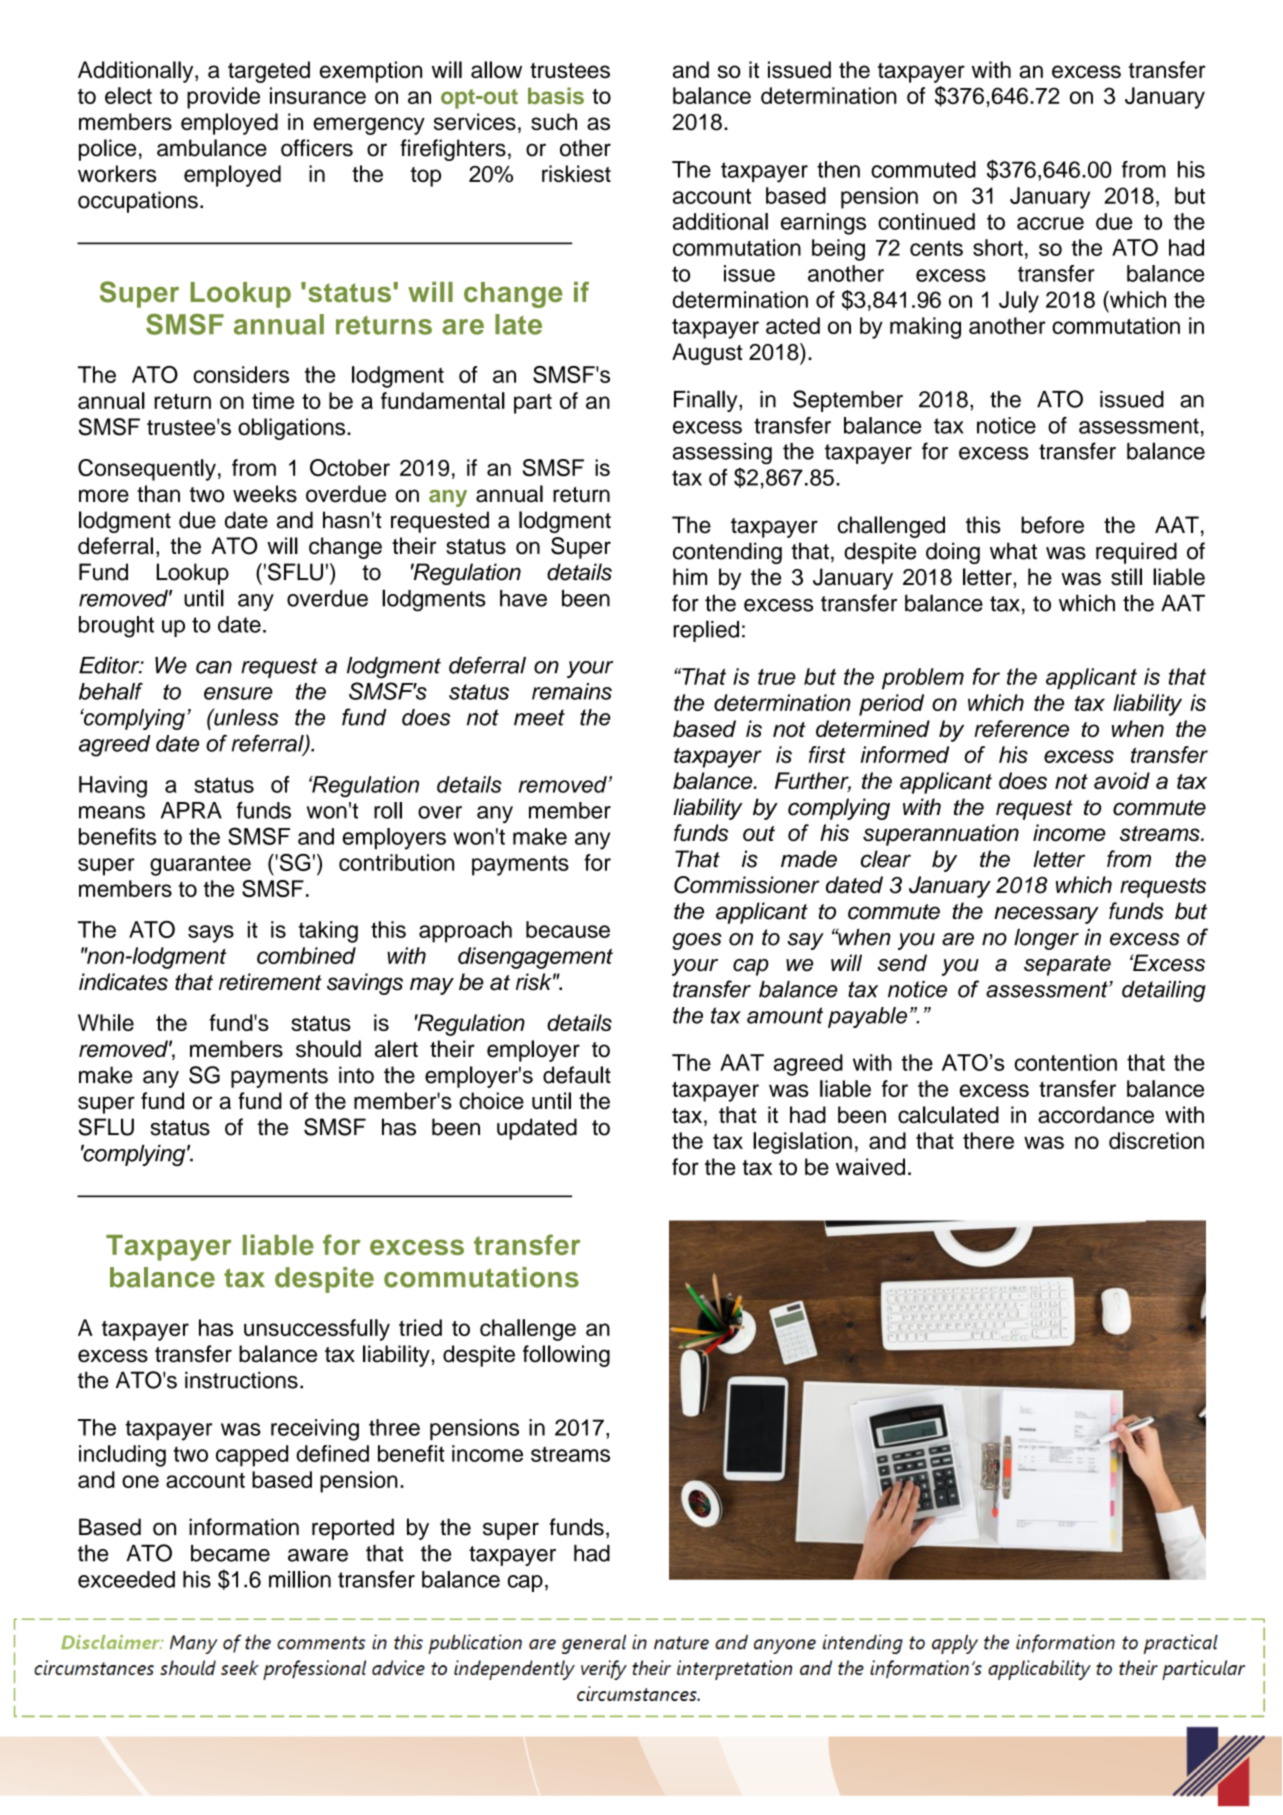 Image resolution: width=1283 pixels, height=1815 pixels. I want to click on avoid, so click(1122, 780).
